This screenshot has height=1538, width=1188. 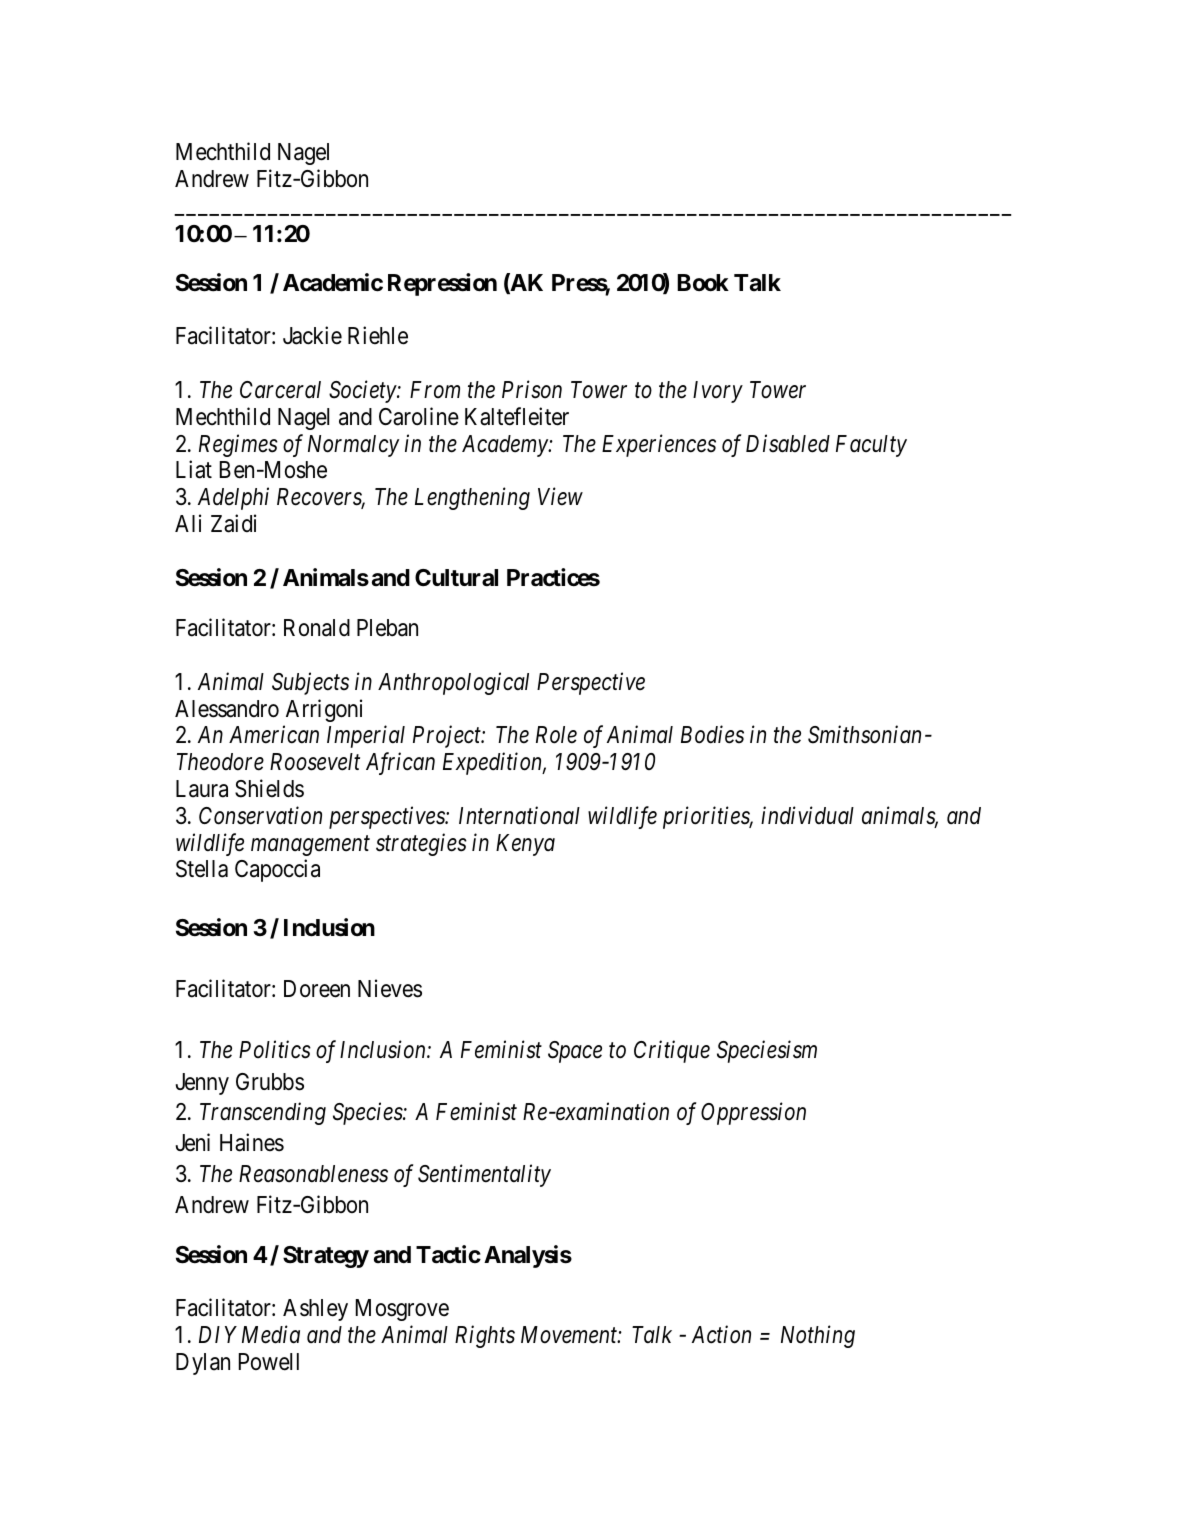 I want to click on Book, so click(x=703, y=283).
